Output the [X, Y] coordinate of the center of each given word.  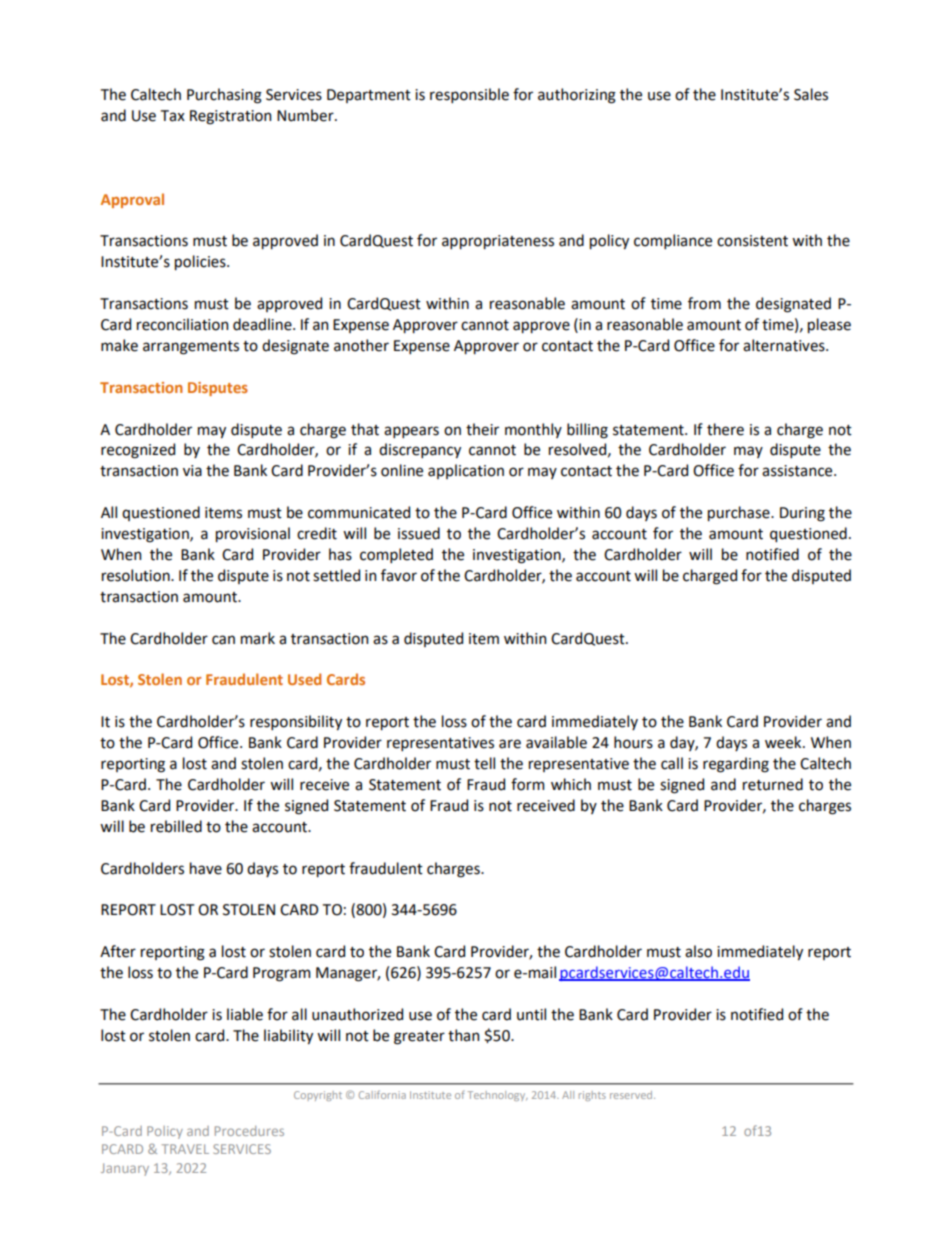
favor [399, 575]
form [527, 784]
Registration [230, 117]
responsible [469, 95]
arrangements [191, 348]
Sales [811, 94]
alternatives [785, 345]
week [784, 742]
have [206, 868]
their [482, 429]
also [698, 951]
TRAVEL [185, 1149]
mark [258, 638]
